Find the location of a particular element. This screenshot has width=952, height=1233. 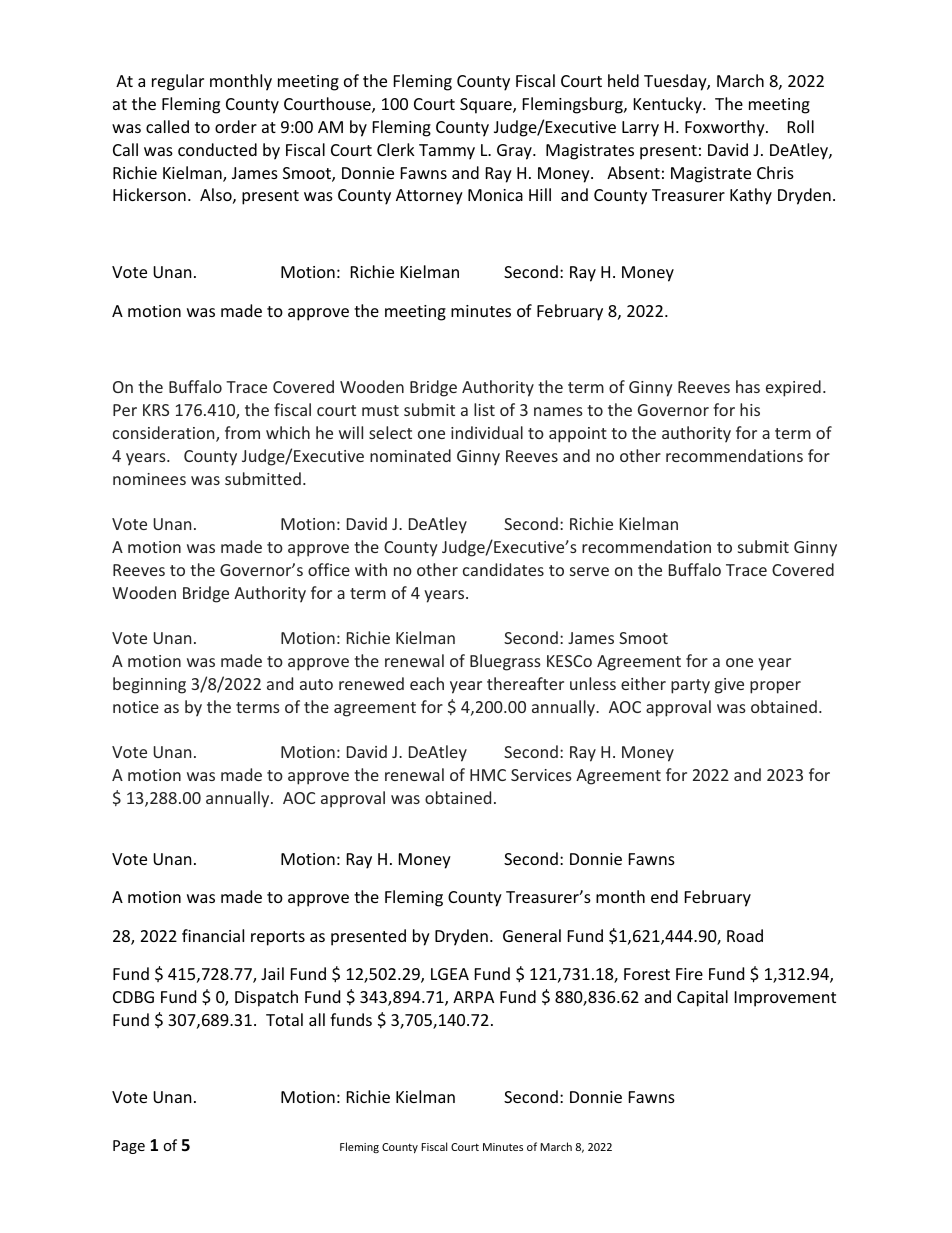

Square is located at coordinates (487, 106).
